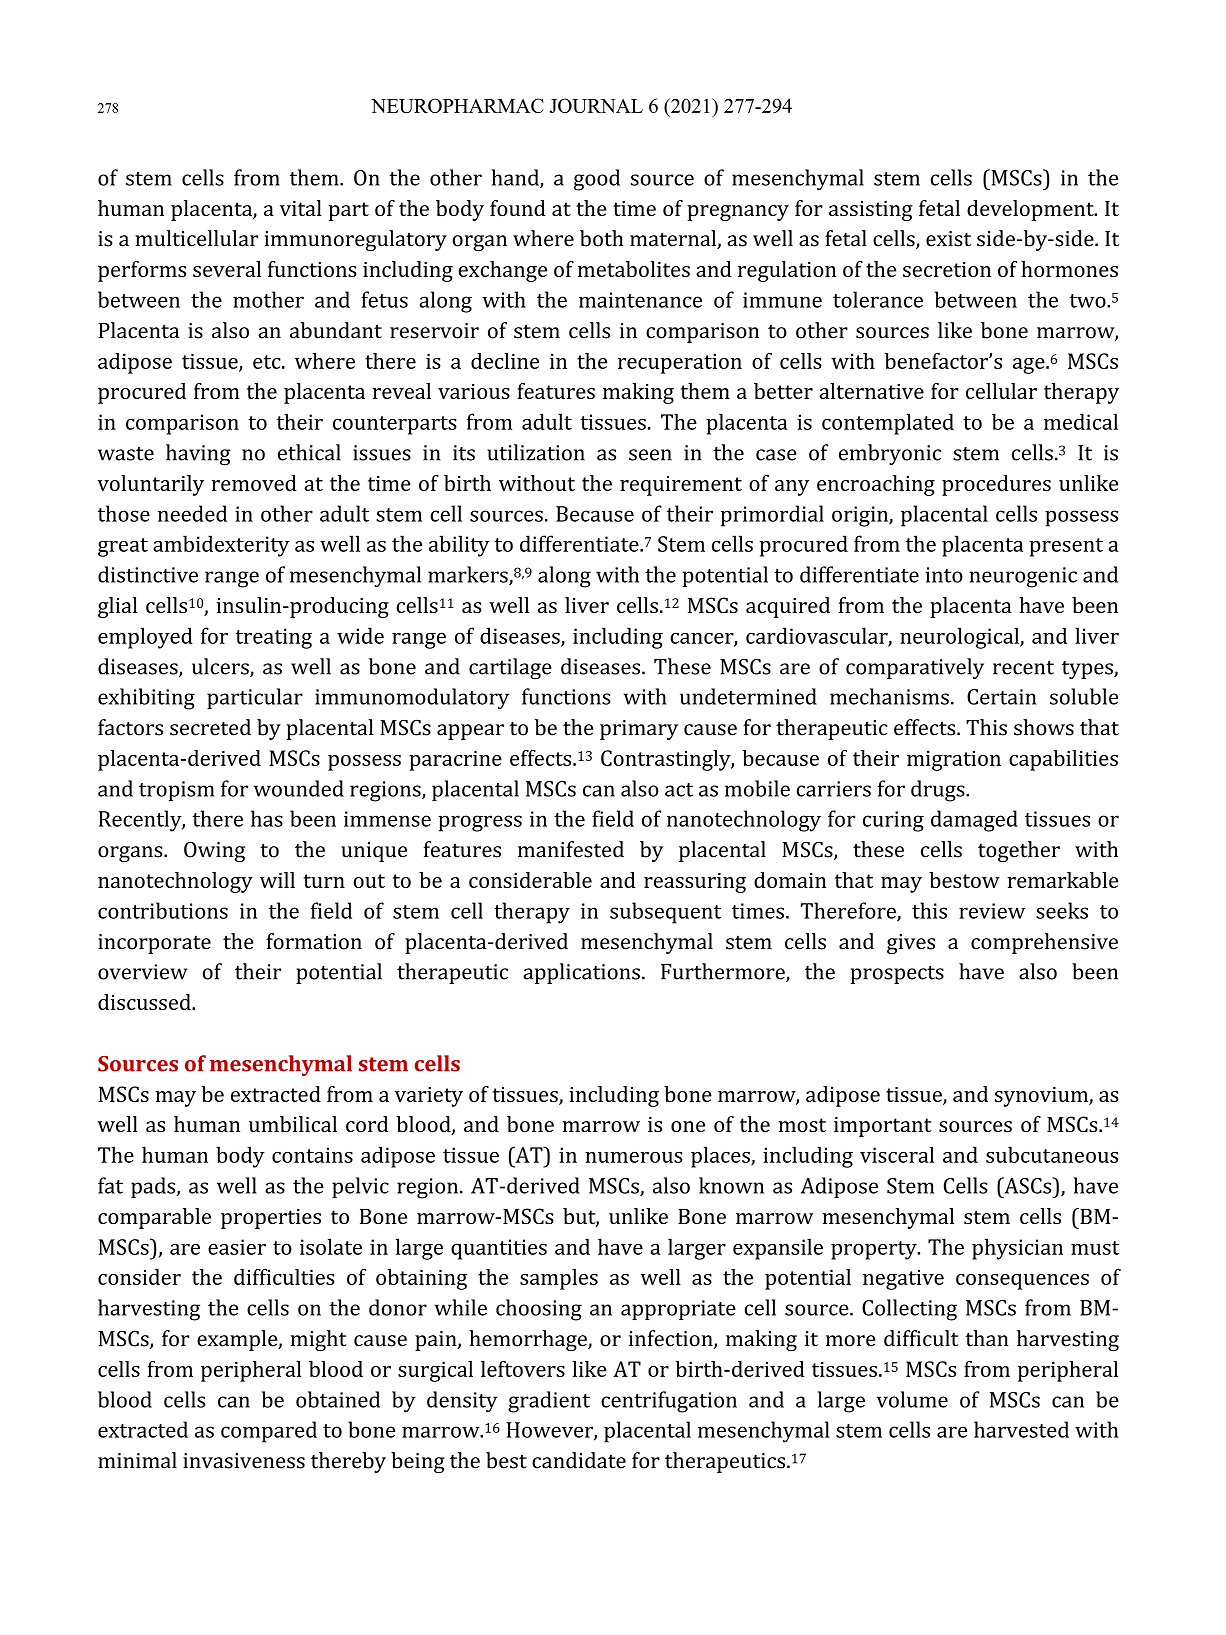 The image size is (1226, 1635). Describe the element at coordinates (1021, 1429) in the screenshot. I see `harvested` at that location.
